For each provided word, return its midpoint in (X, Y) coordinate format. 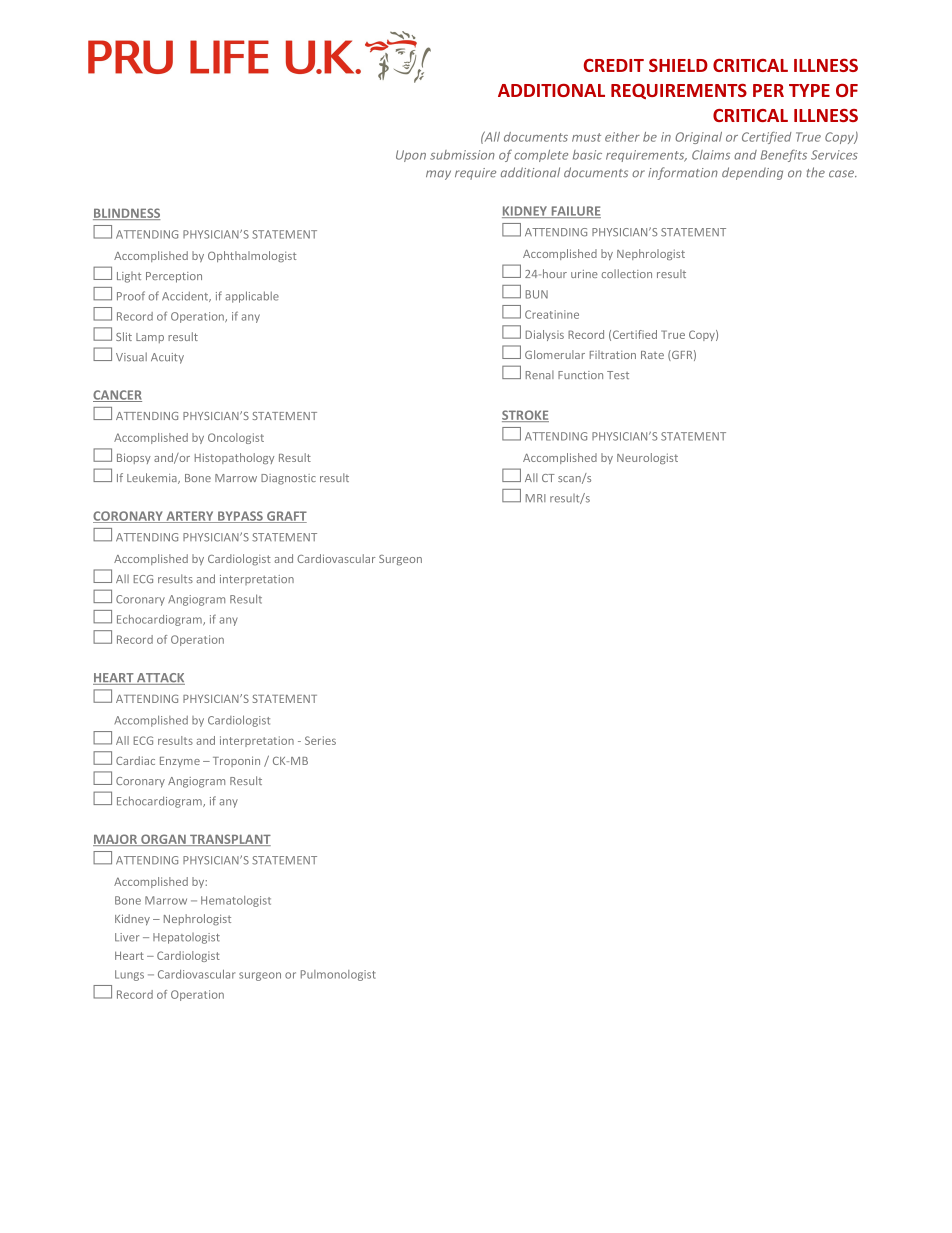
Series (320, 740)
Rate (652, 355)
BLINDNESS (126, 214)
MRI (536, 498)
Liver (127, 937)
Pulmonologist (338, 975)
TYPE (809, 90)
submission (462, 155)
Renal (540, 374)
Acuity (167, 358)
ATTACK (160, 679)
